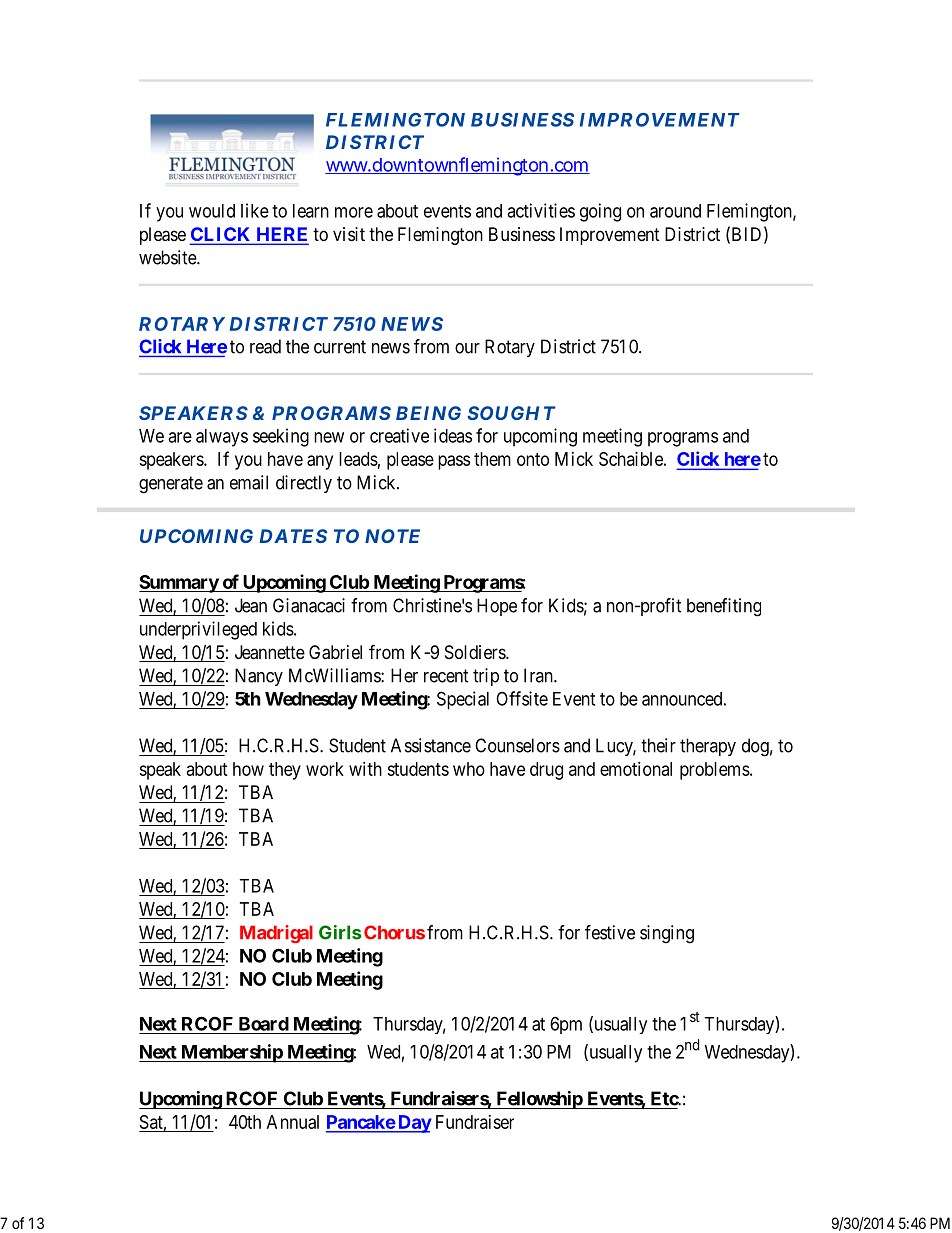 The width and height of the page is (952, 1233). I want to click on their, so click(658, 745).
